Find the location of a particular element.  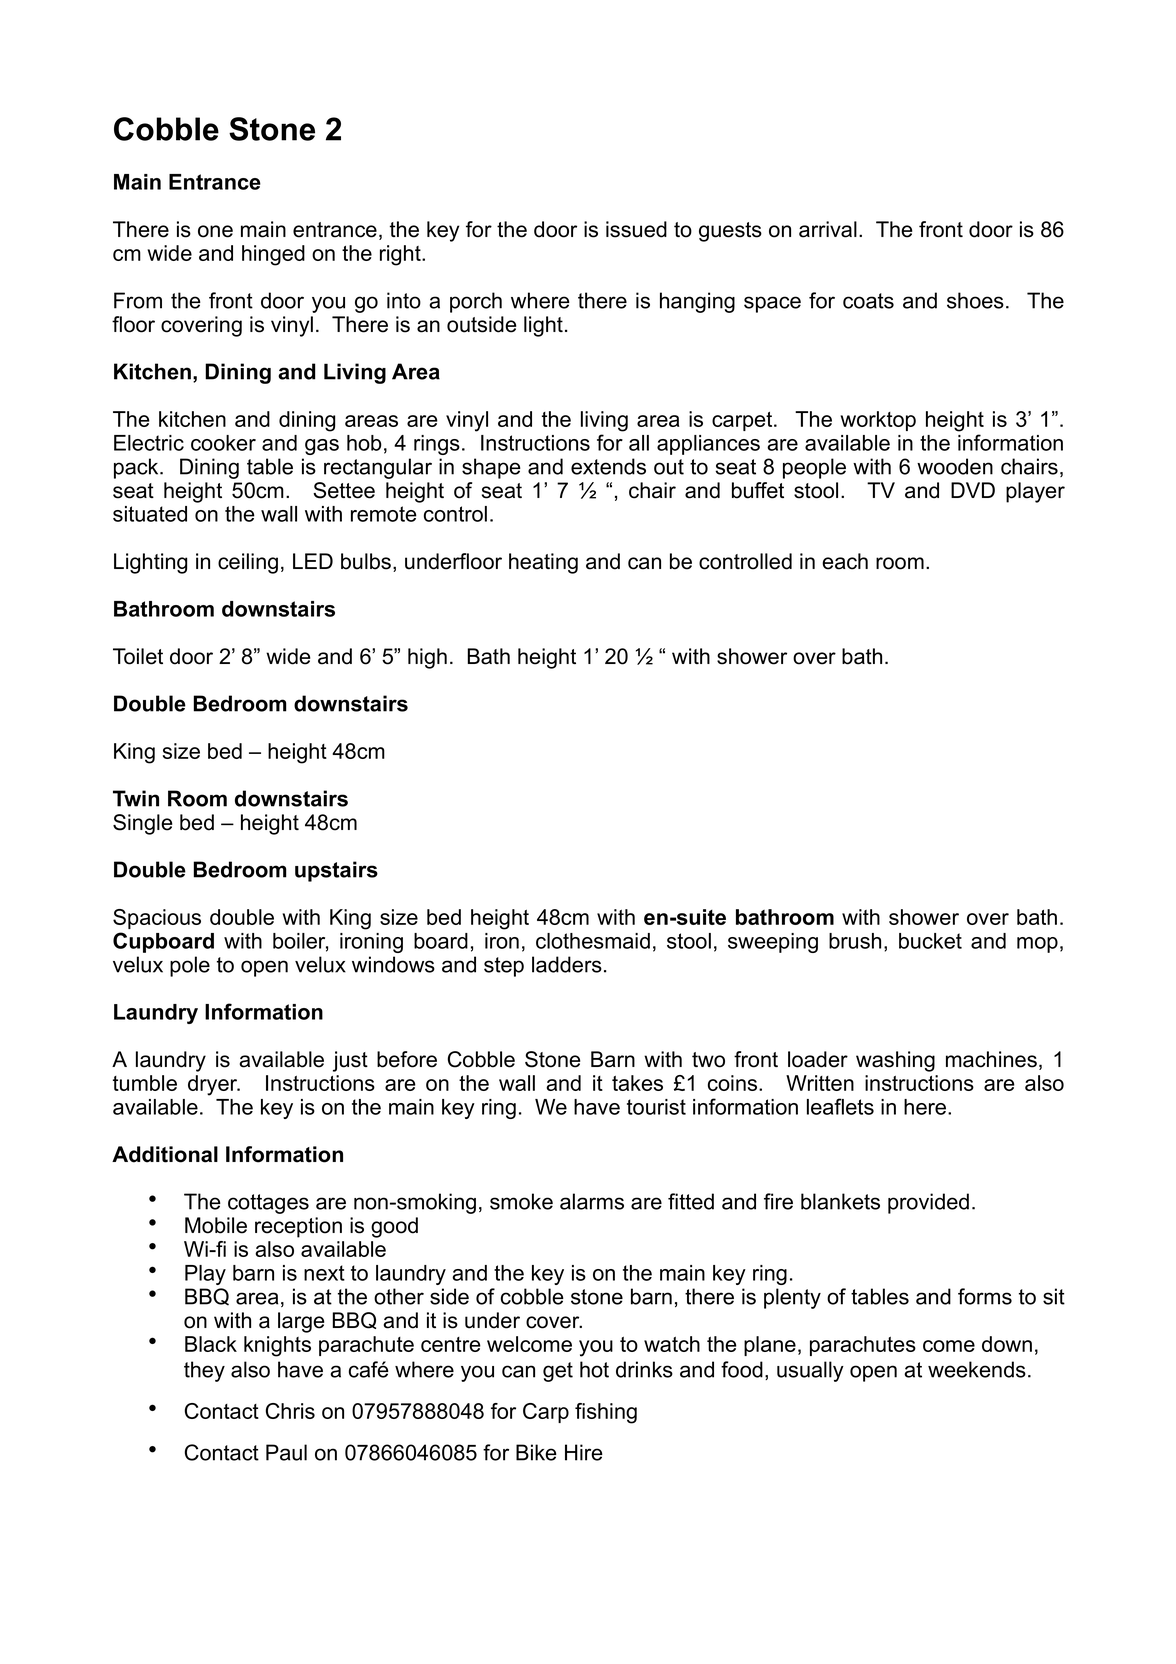

dryer is located at coordinates (214, 1085).
